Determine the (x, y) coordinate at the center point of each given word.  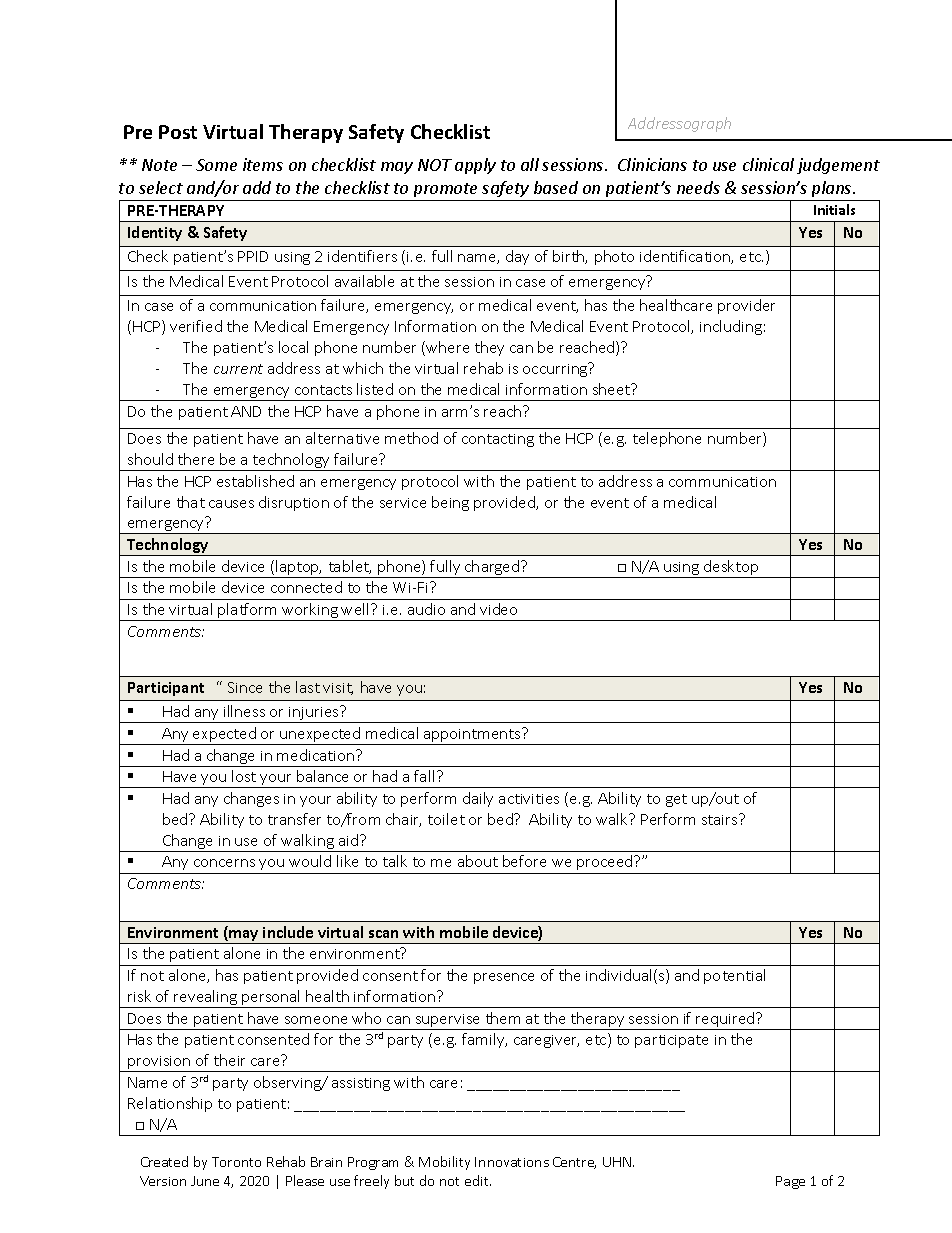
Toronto (236, 1162)
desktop (731, 569)
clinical (768, 164)
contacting (498, 440)
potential (734, 976)
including (731, 327)
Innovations (512, 1162)
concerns (224, 863)
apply (475, 166)
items (263, 164)
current (238, 369)
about (478, 861)
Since (245, 687)
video (498, 609)
